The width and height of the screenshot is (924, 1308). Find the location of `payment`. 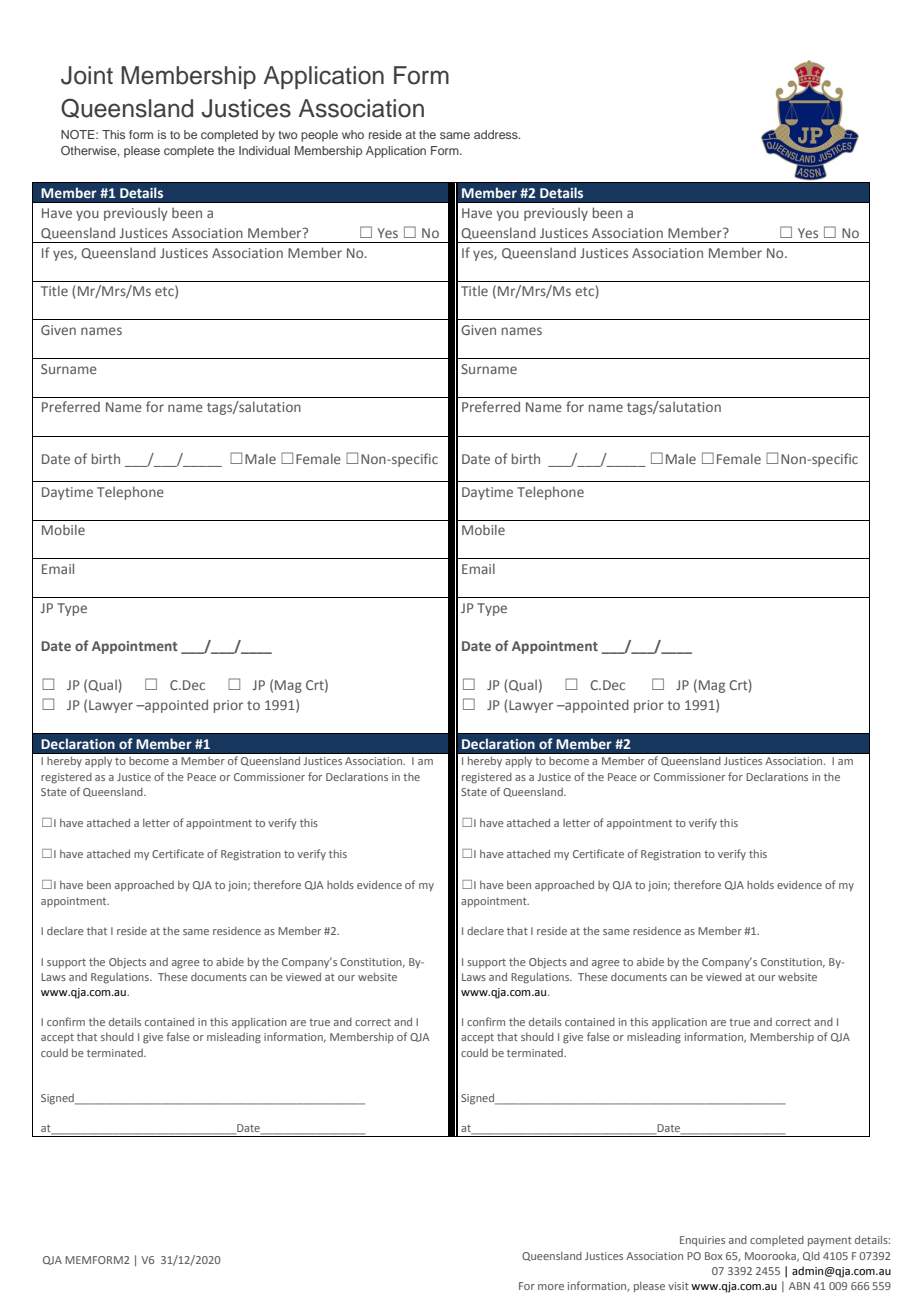

payment is located at coordinates (830, 1241).
